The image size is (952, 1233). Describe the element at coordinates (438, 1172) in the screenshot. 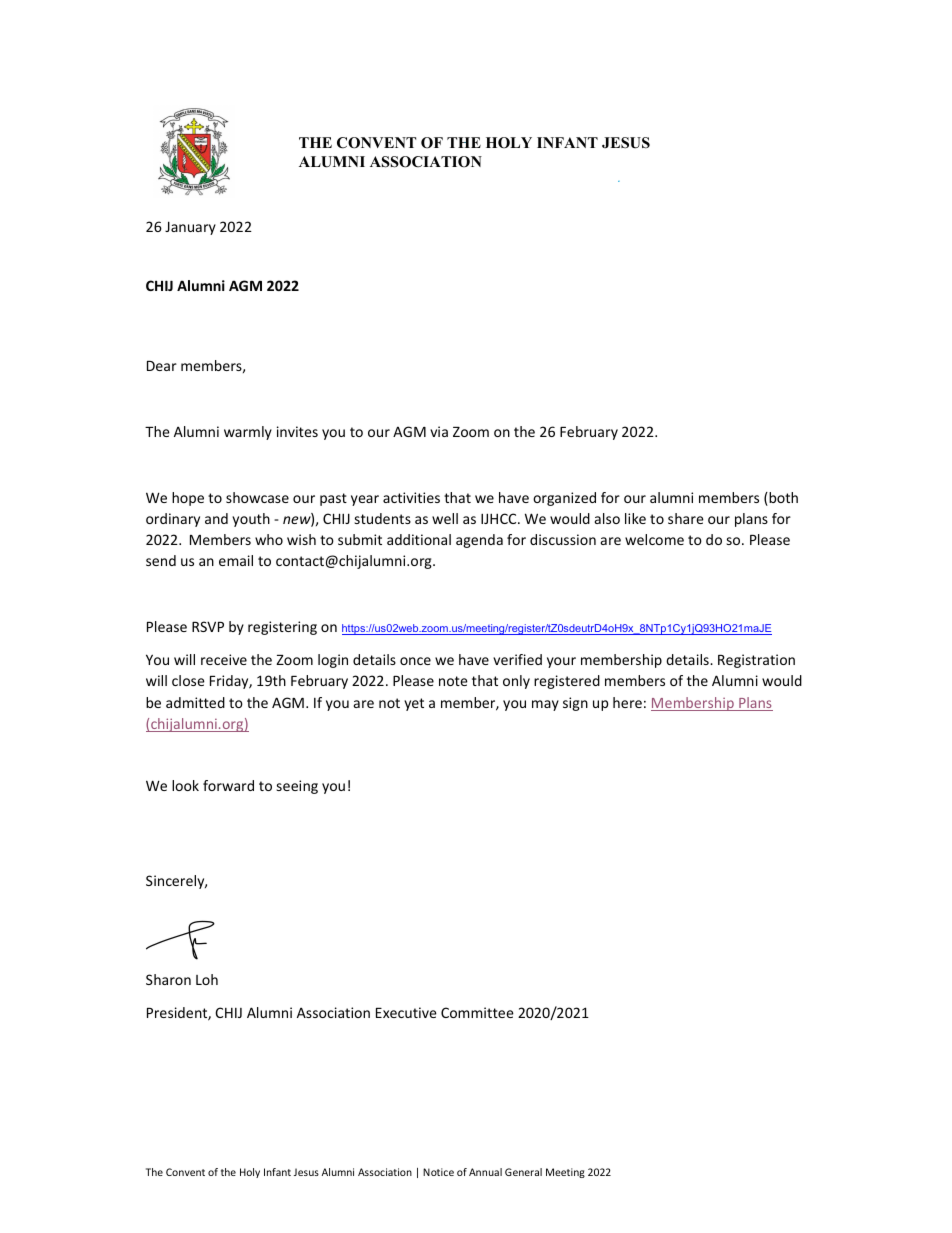

I see `Notice` at that location.
